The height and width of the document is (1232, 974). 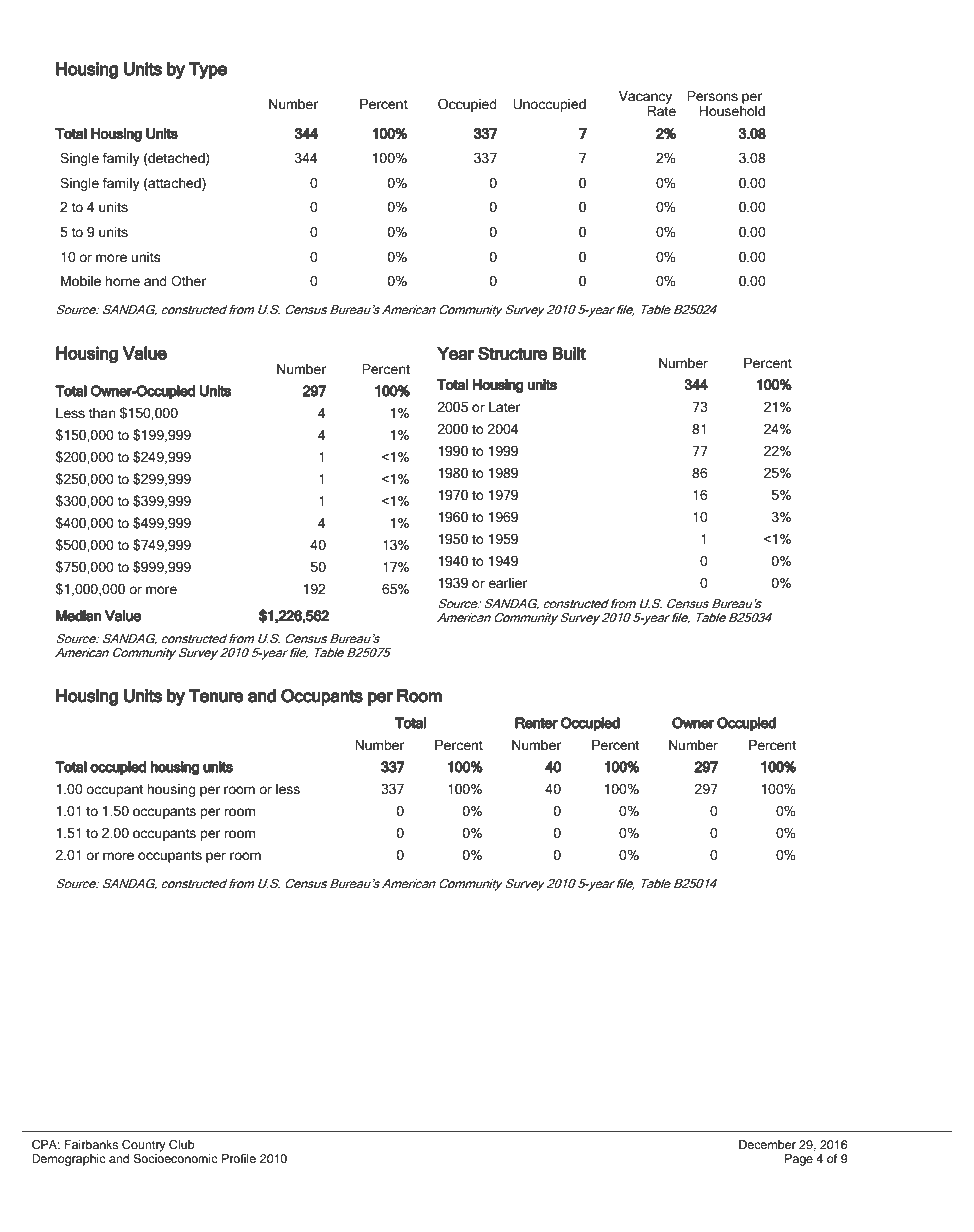 I want to click on Built, so click(x=569, y=354).
